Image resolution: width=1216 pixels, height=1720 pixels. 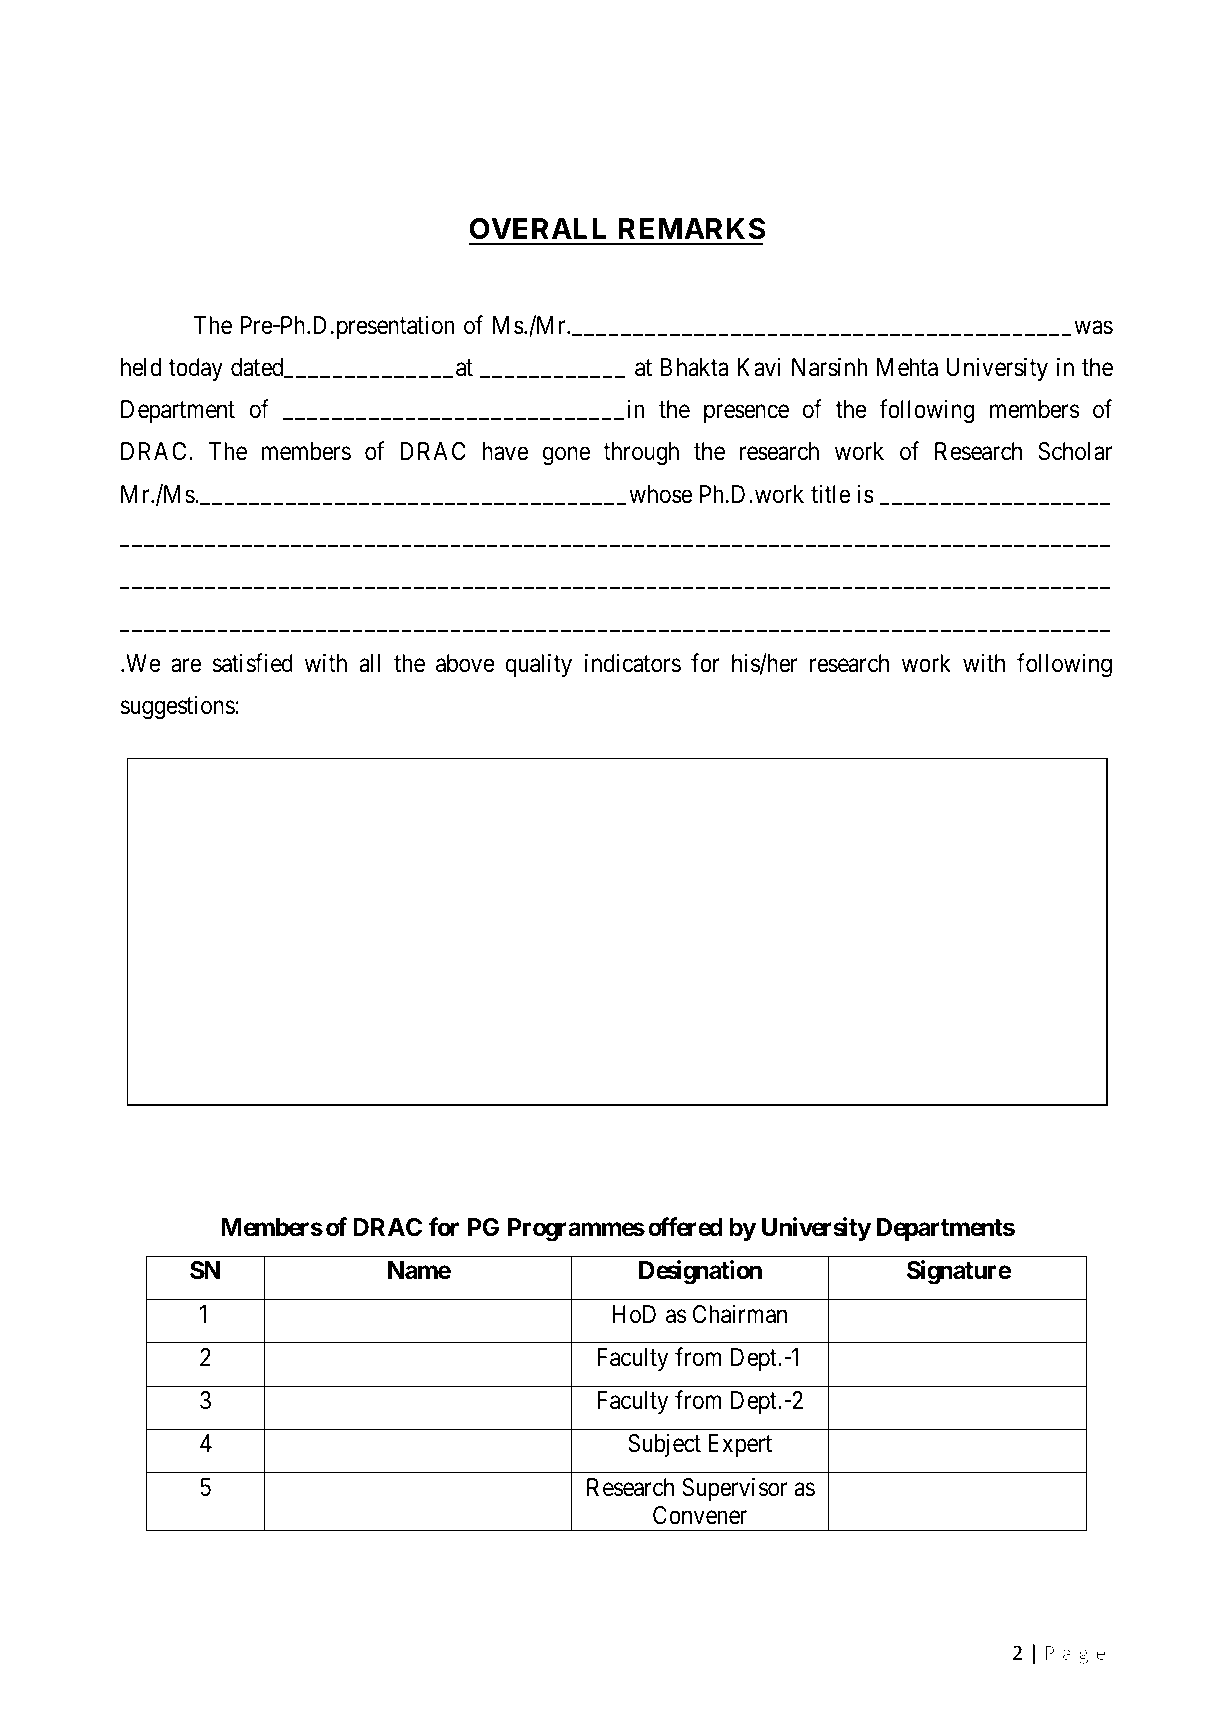 I want to click on through, so click(x=641, y=454).
